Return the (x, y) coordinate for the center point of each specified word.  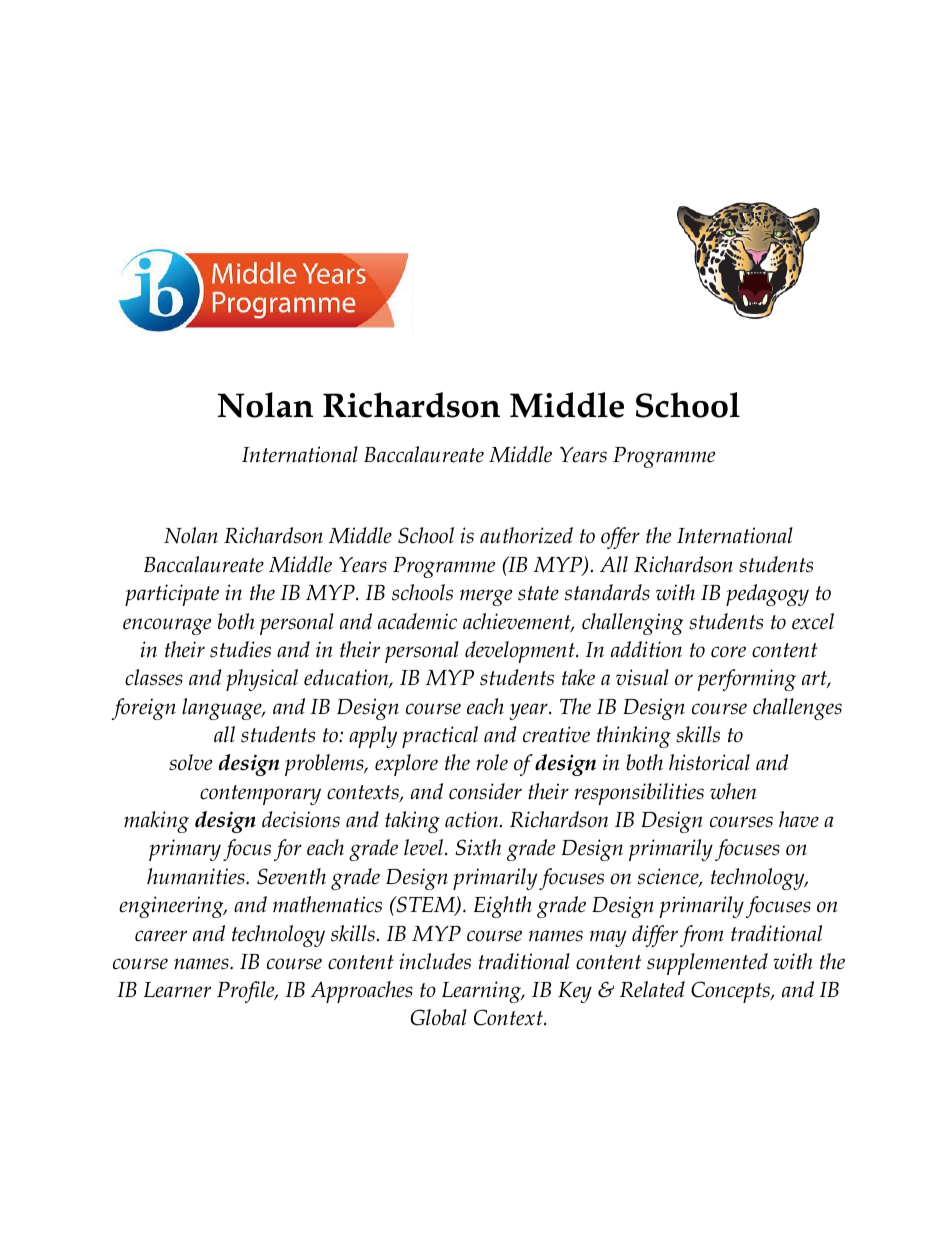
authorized (526, 535)
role (492, 762)
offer (620, 538)
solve (190, 762)
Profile (247, 992)
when (733, 791)
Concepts (731, 992)
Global (439, 1017)
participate (172, 595)
